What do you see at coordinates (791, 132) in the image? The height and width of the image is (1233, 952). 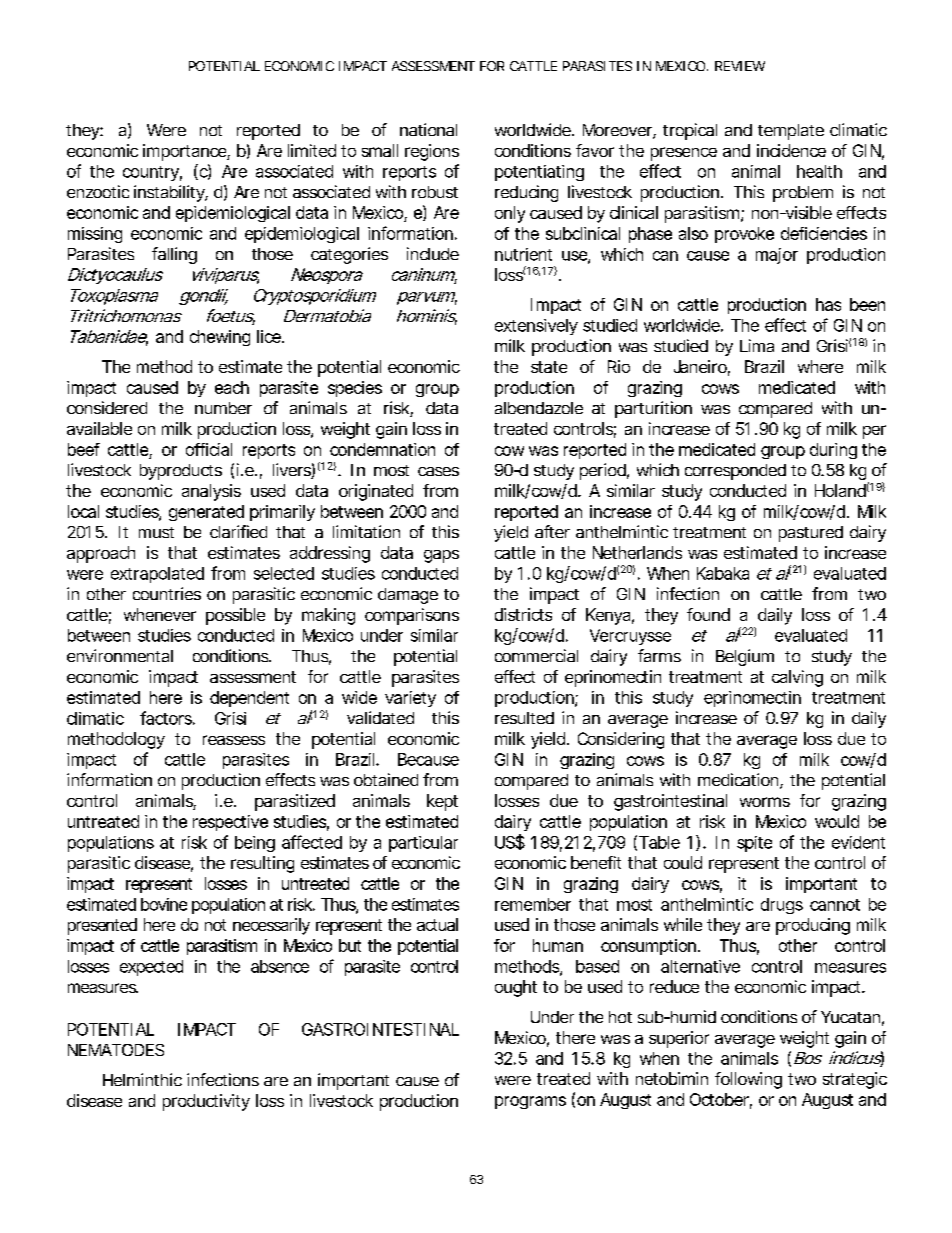 I see `template` at bounding box center [791, 132].
